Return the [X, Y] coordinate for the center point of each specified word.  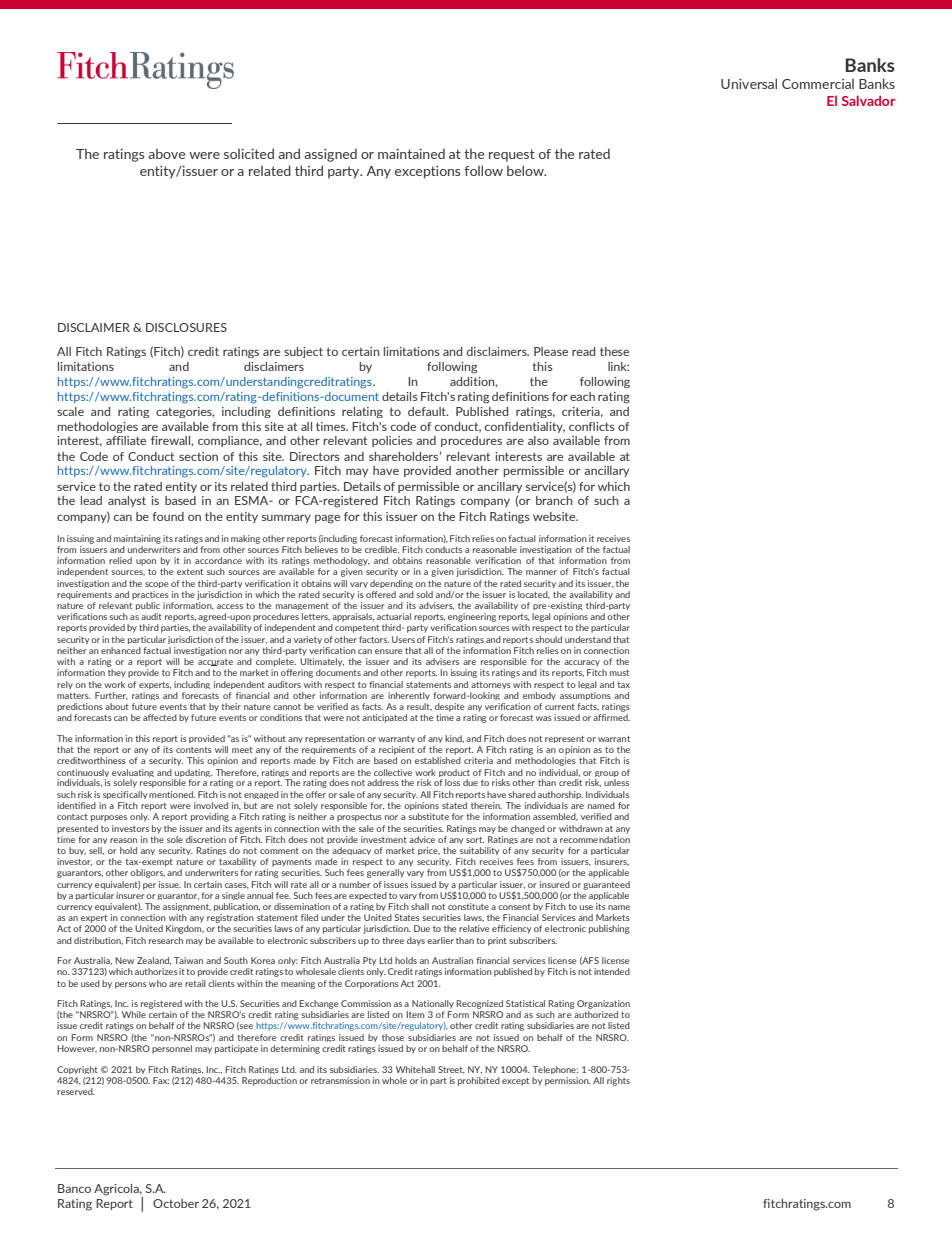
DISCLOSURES [186, 327]
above [167, 154]
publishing [609, 929]
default [428, 411]
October [176, 1203]
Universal [749, 83]
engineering [472, 617]
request [512, 155]
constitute [468, 906]
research [166, 940]
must [619, 673]
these [614, 351]
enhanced [121, 650]
